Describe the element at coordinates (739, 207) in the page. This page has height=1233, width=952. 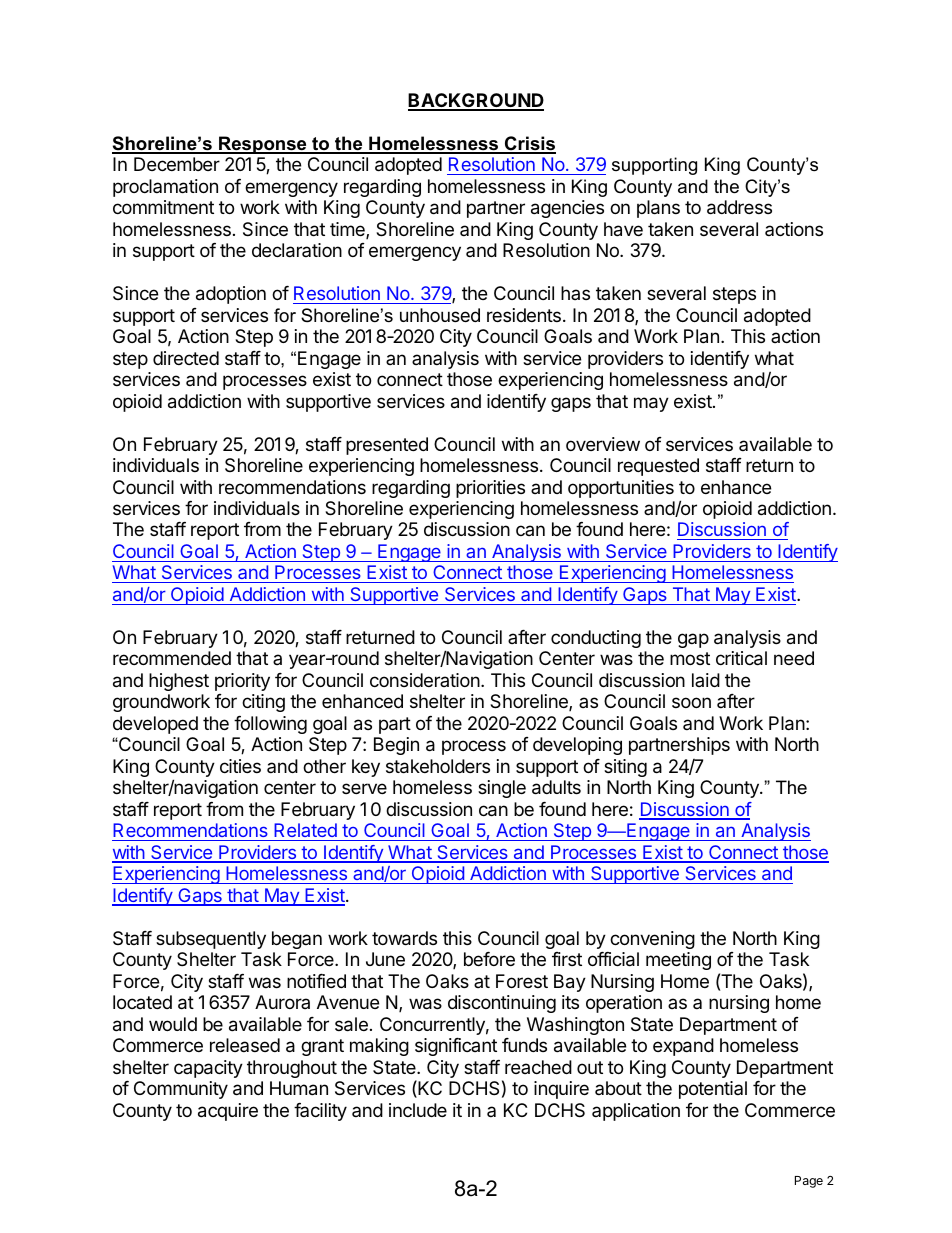
I see `address` at that location.
